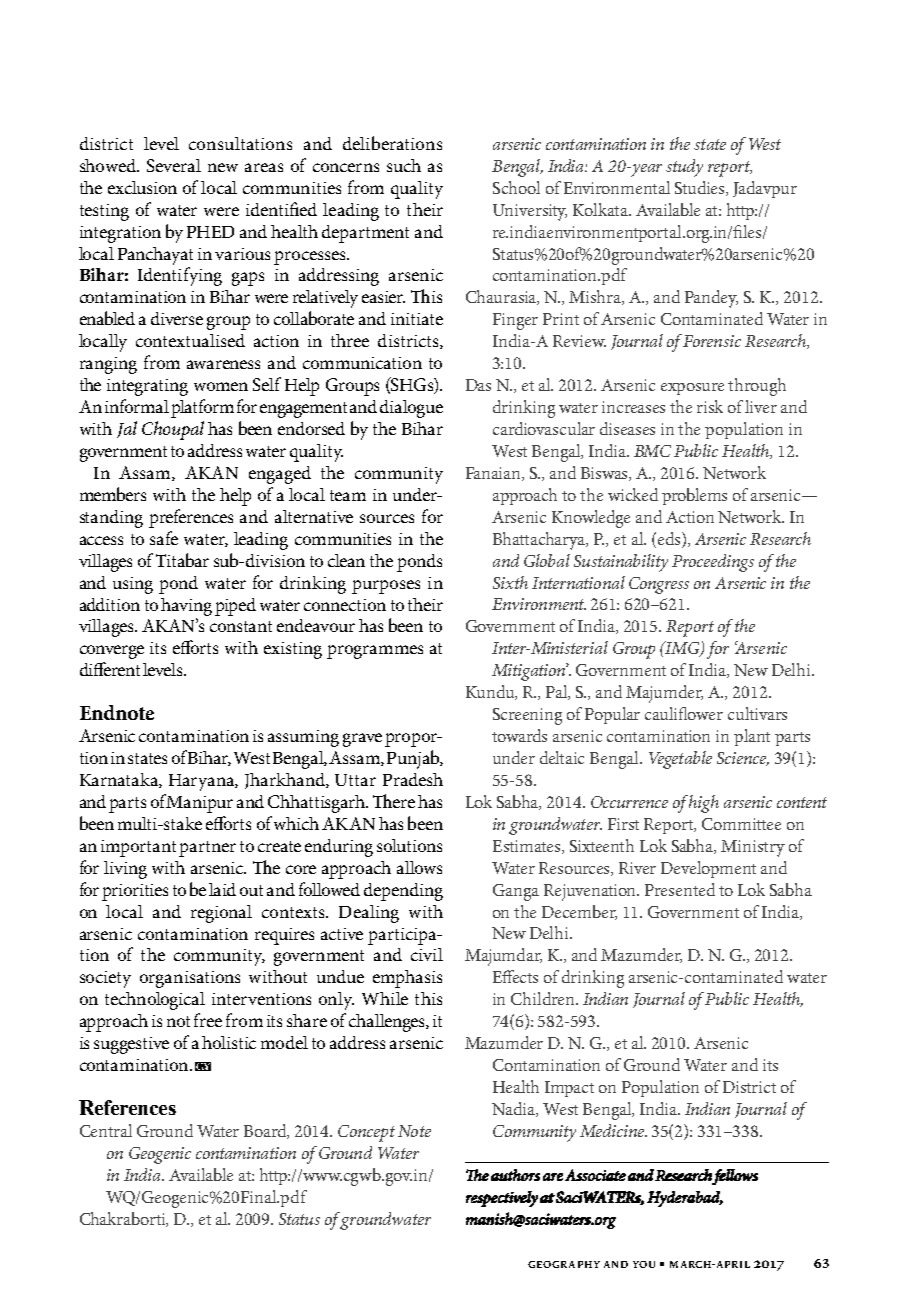 This image has height=1316, width=921. Describe the element at coordinates (266, 1131) in the image. I see `Board` at that location.
